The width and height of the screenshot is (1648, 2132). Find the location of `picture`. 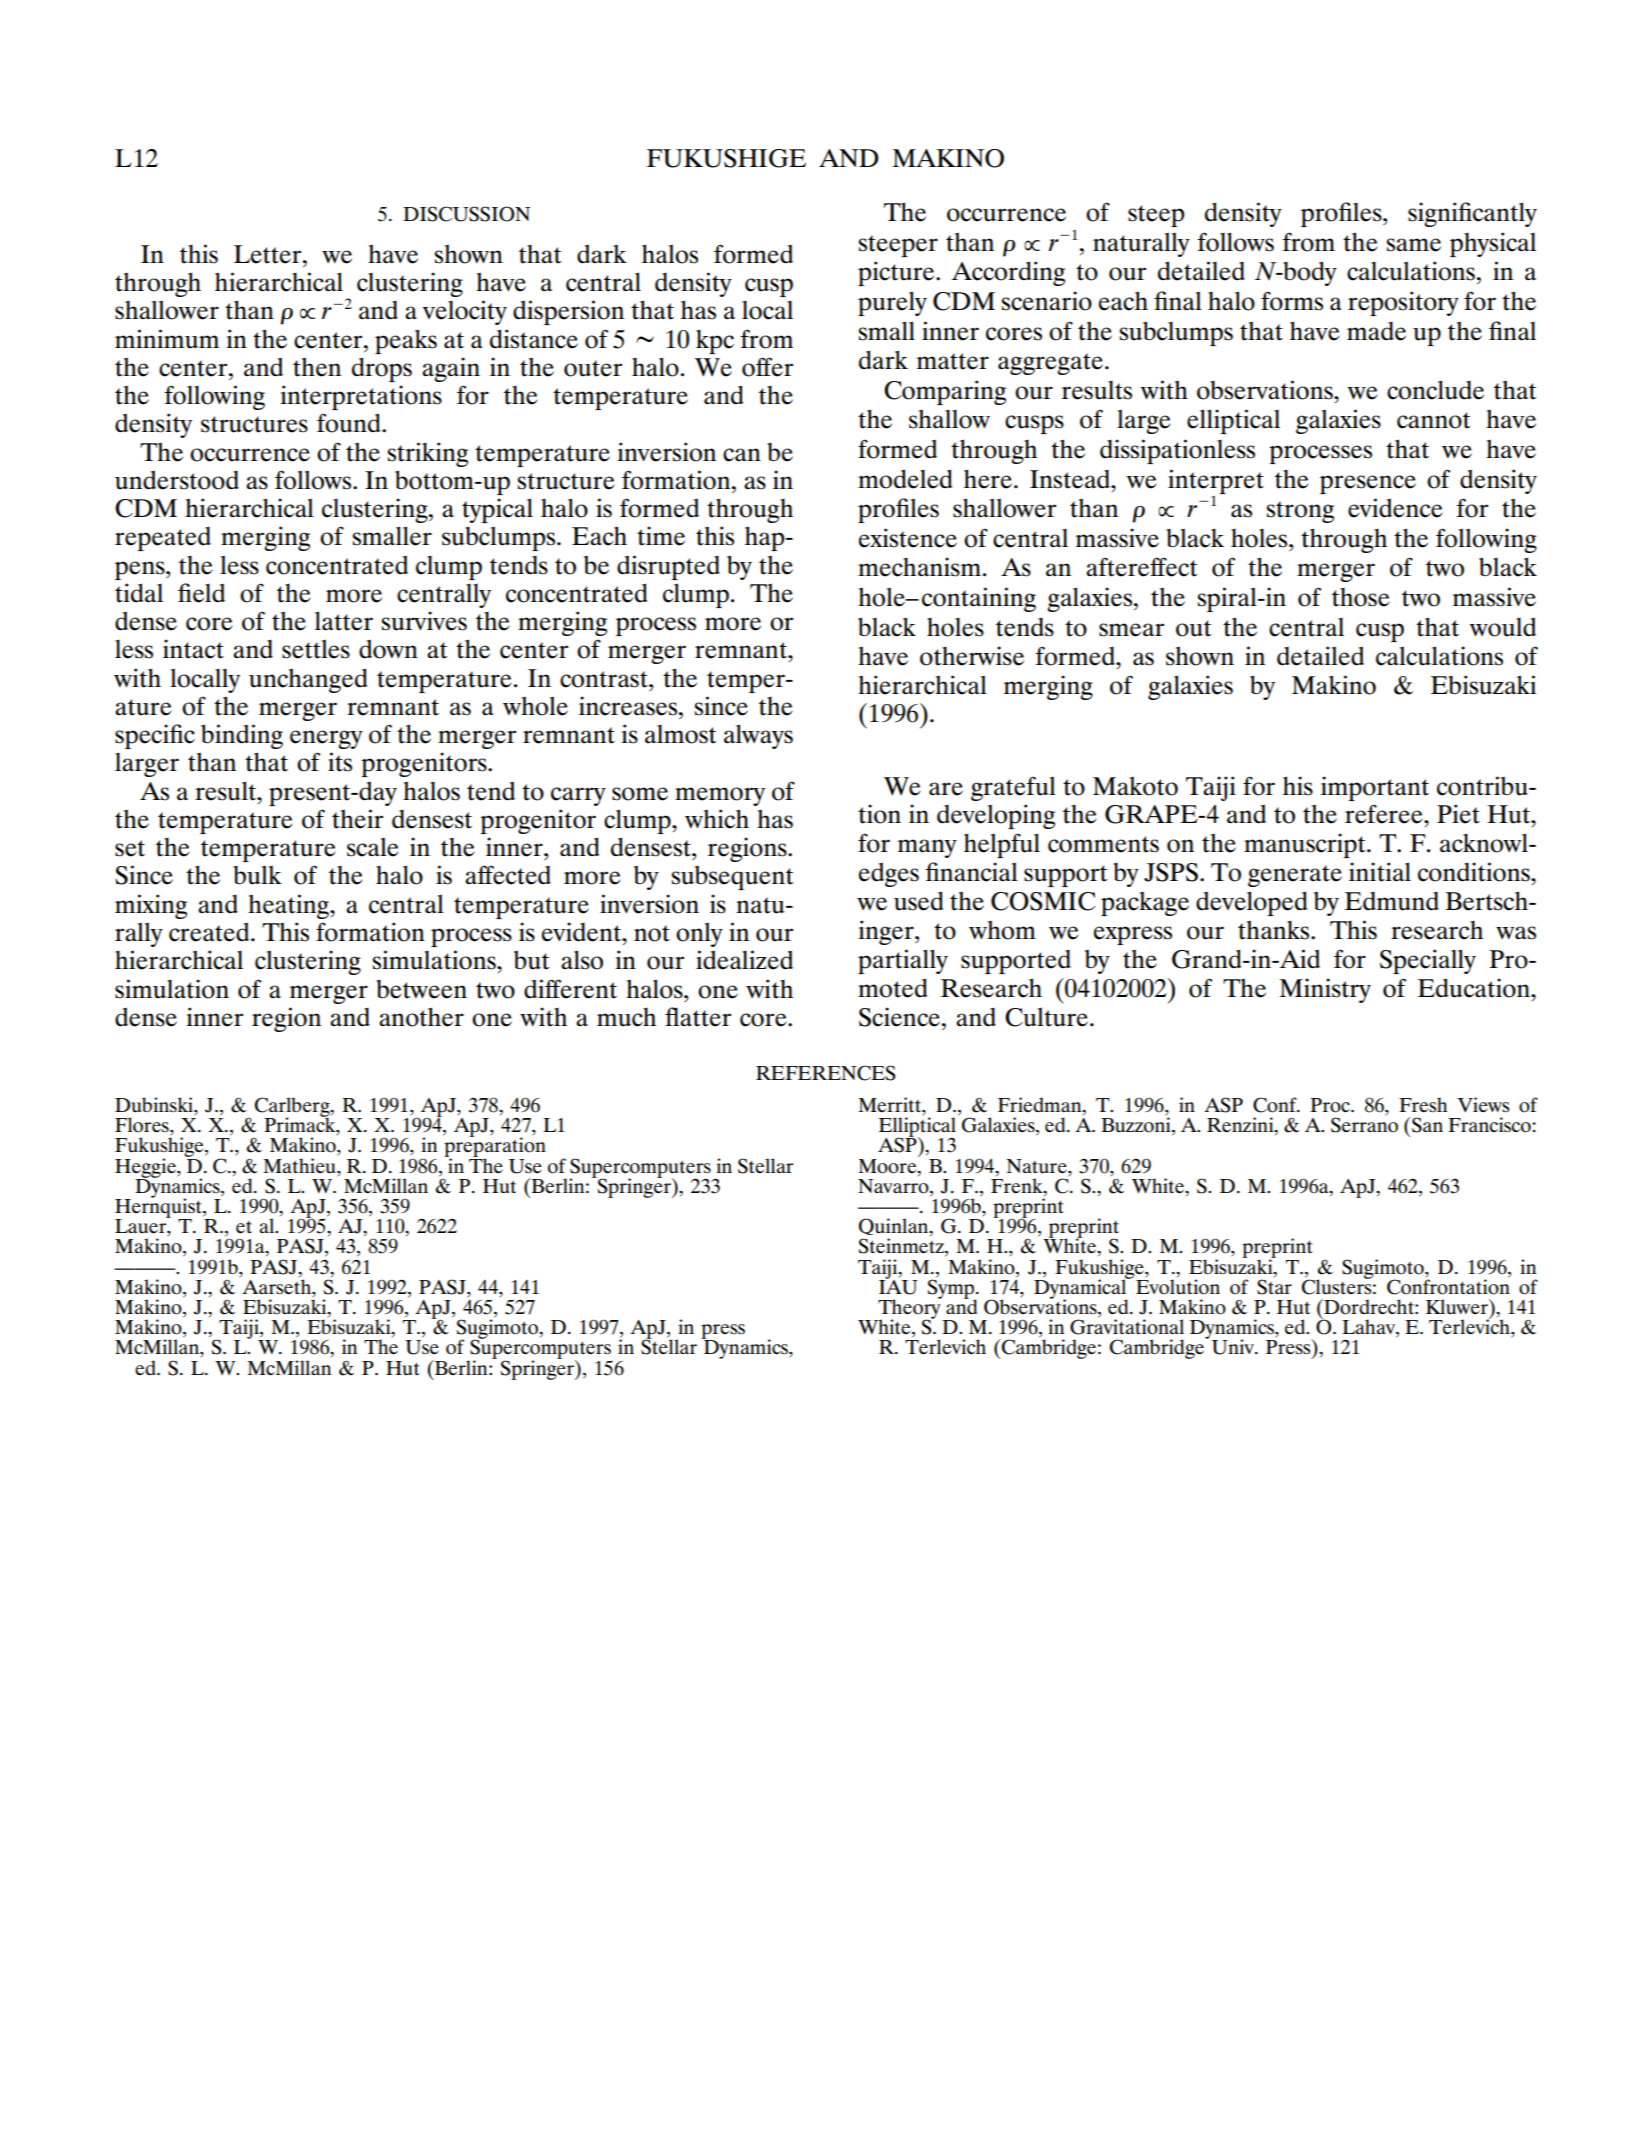

picture is located at coordinates (897, 273).
